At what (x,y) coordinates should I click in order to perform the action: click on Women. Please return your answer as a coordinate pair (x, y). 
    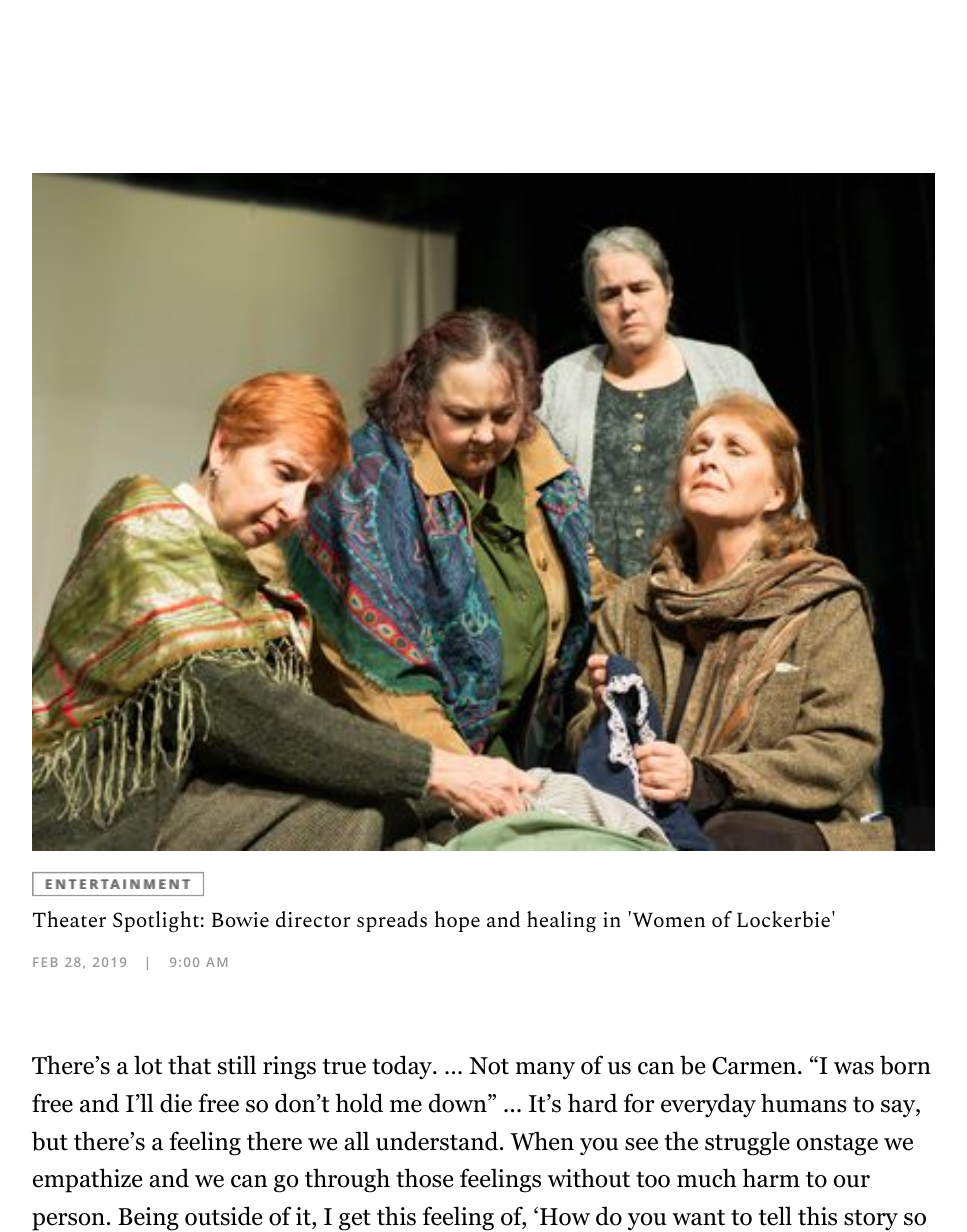
    Looking at the image, I should click on (667, 919).
